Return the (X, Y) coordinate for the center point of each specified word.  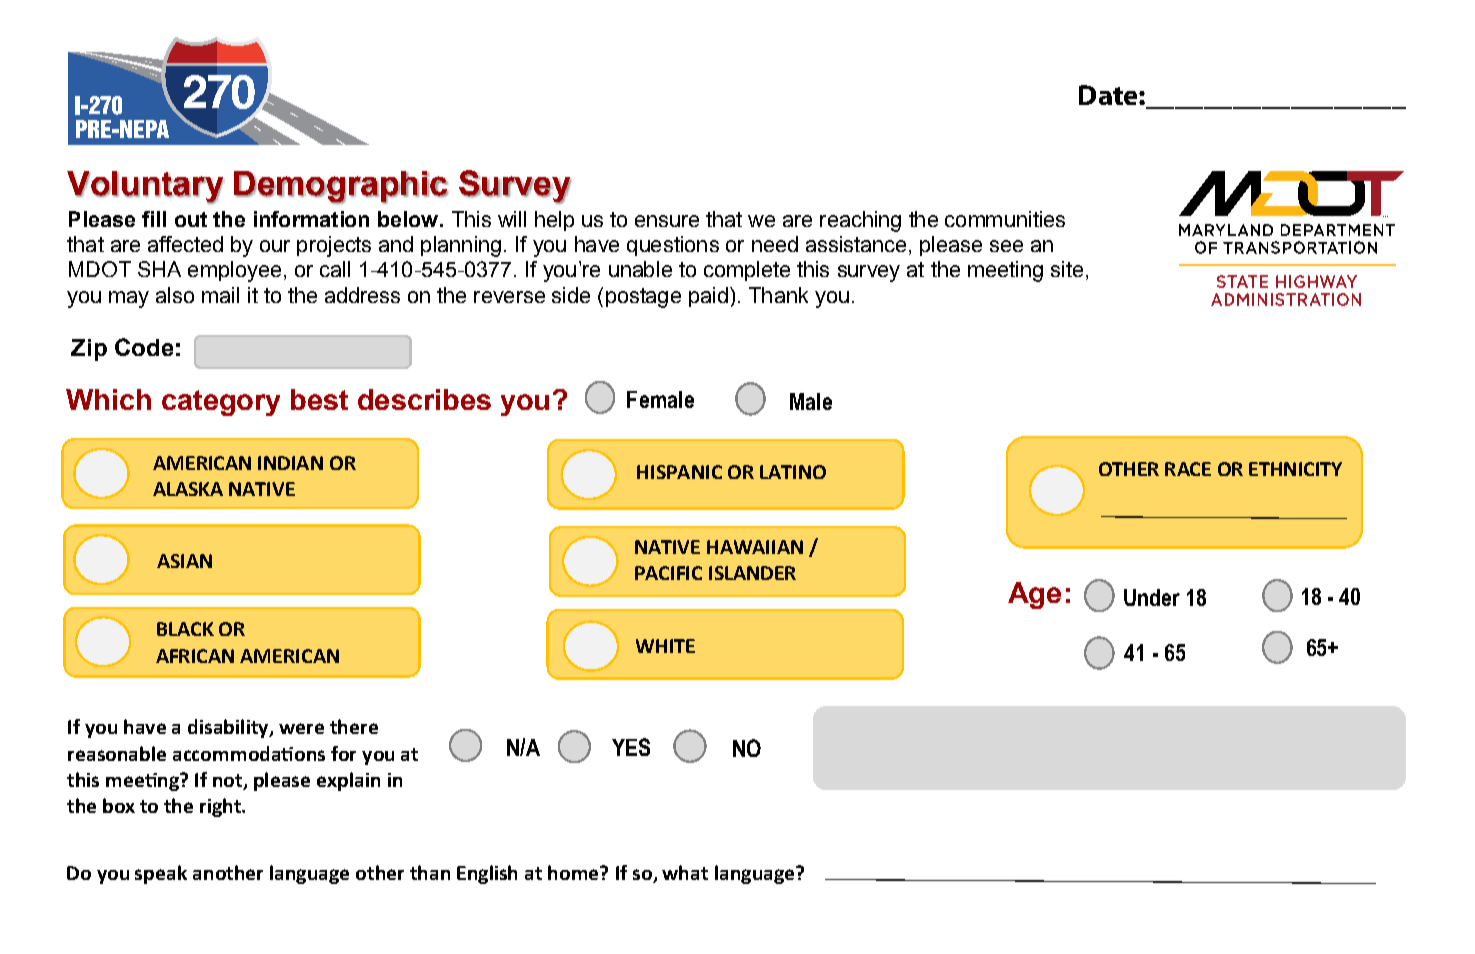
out (191, 219)
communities (1005, 219)
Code (144, 347)
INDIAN (290, 463)
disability (229, 728)
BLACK (185, 629)
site (1067, 269)
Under (1152, 597)
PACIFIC (668, 573)
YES (631, 747)
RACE (1188, 469)
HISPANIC (679, 472)
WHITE (665, 646)
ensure (667, 221)
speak (161, 874)
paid (708, 297)
